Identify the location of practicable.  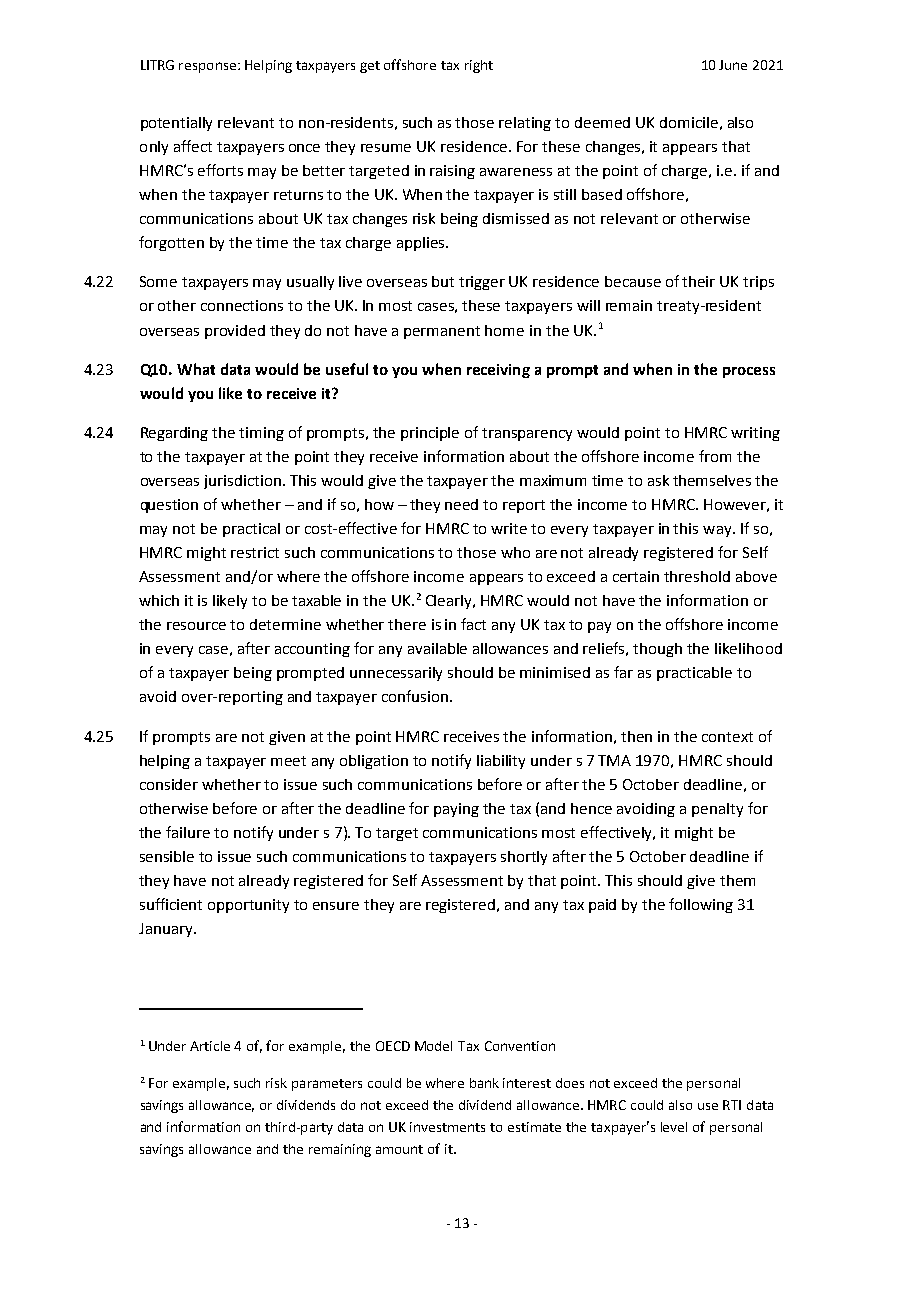
(694, 674).
